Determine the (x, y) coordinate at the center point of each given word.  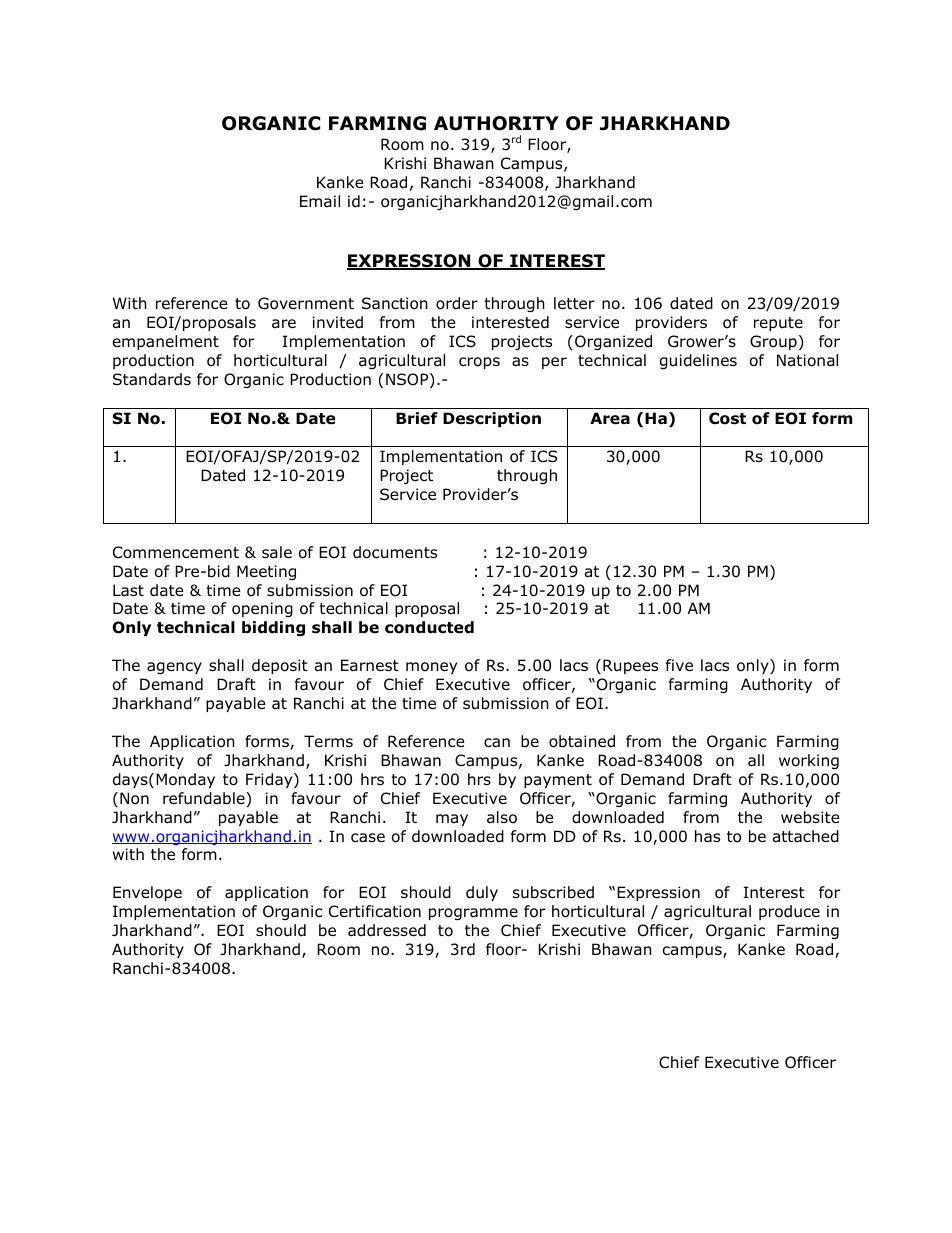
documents (395, 552)
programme (473, 914)
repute (778, 324)
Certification (375, 911)
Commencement (176, 552)
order (457, 303)
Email (320, 201)
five (679, 665)
